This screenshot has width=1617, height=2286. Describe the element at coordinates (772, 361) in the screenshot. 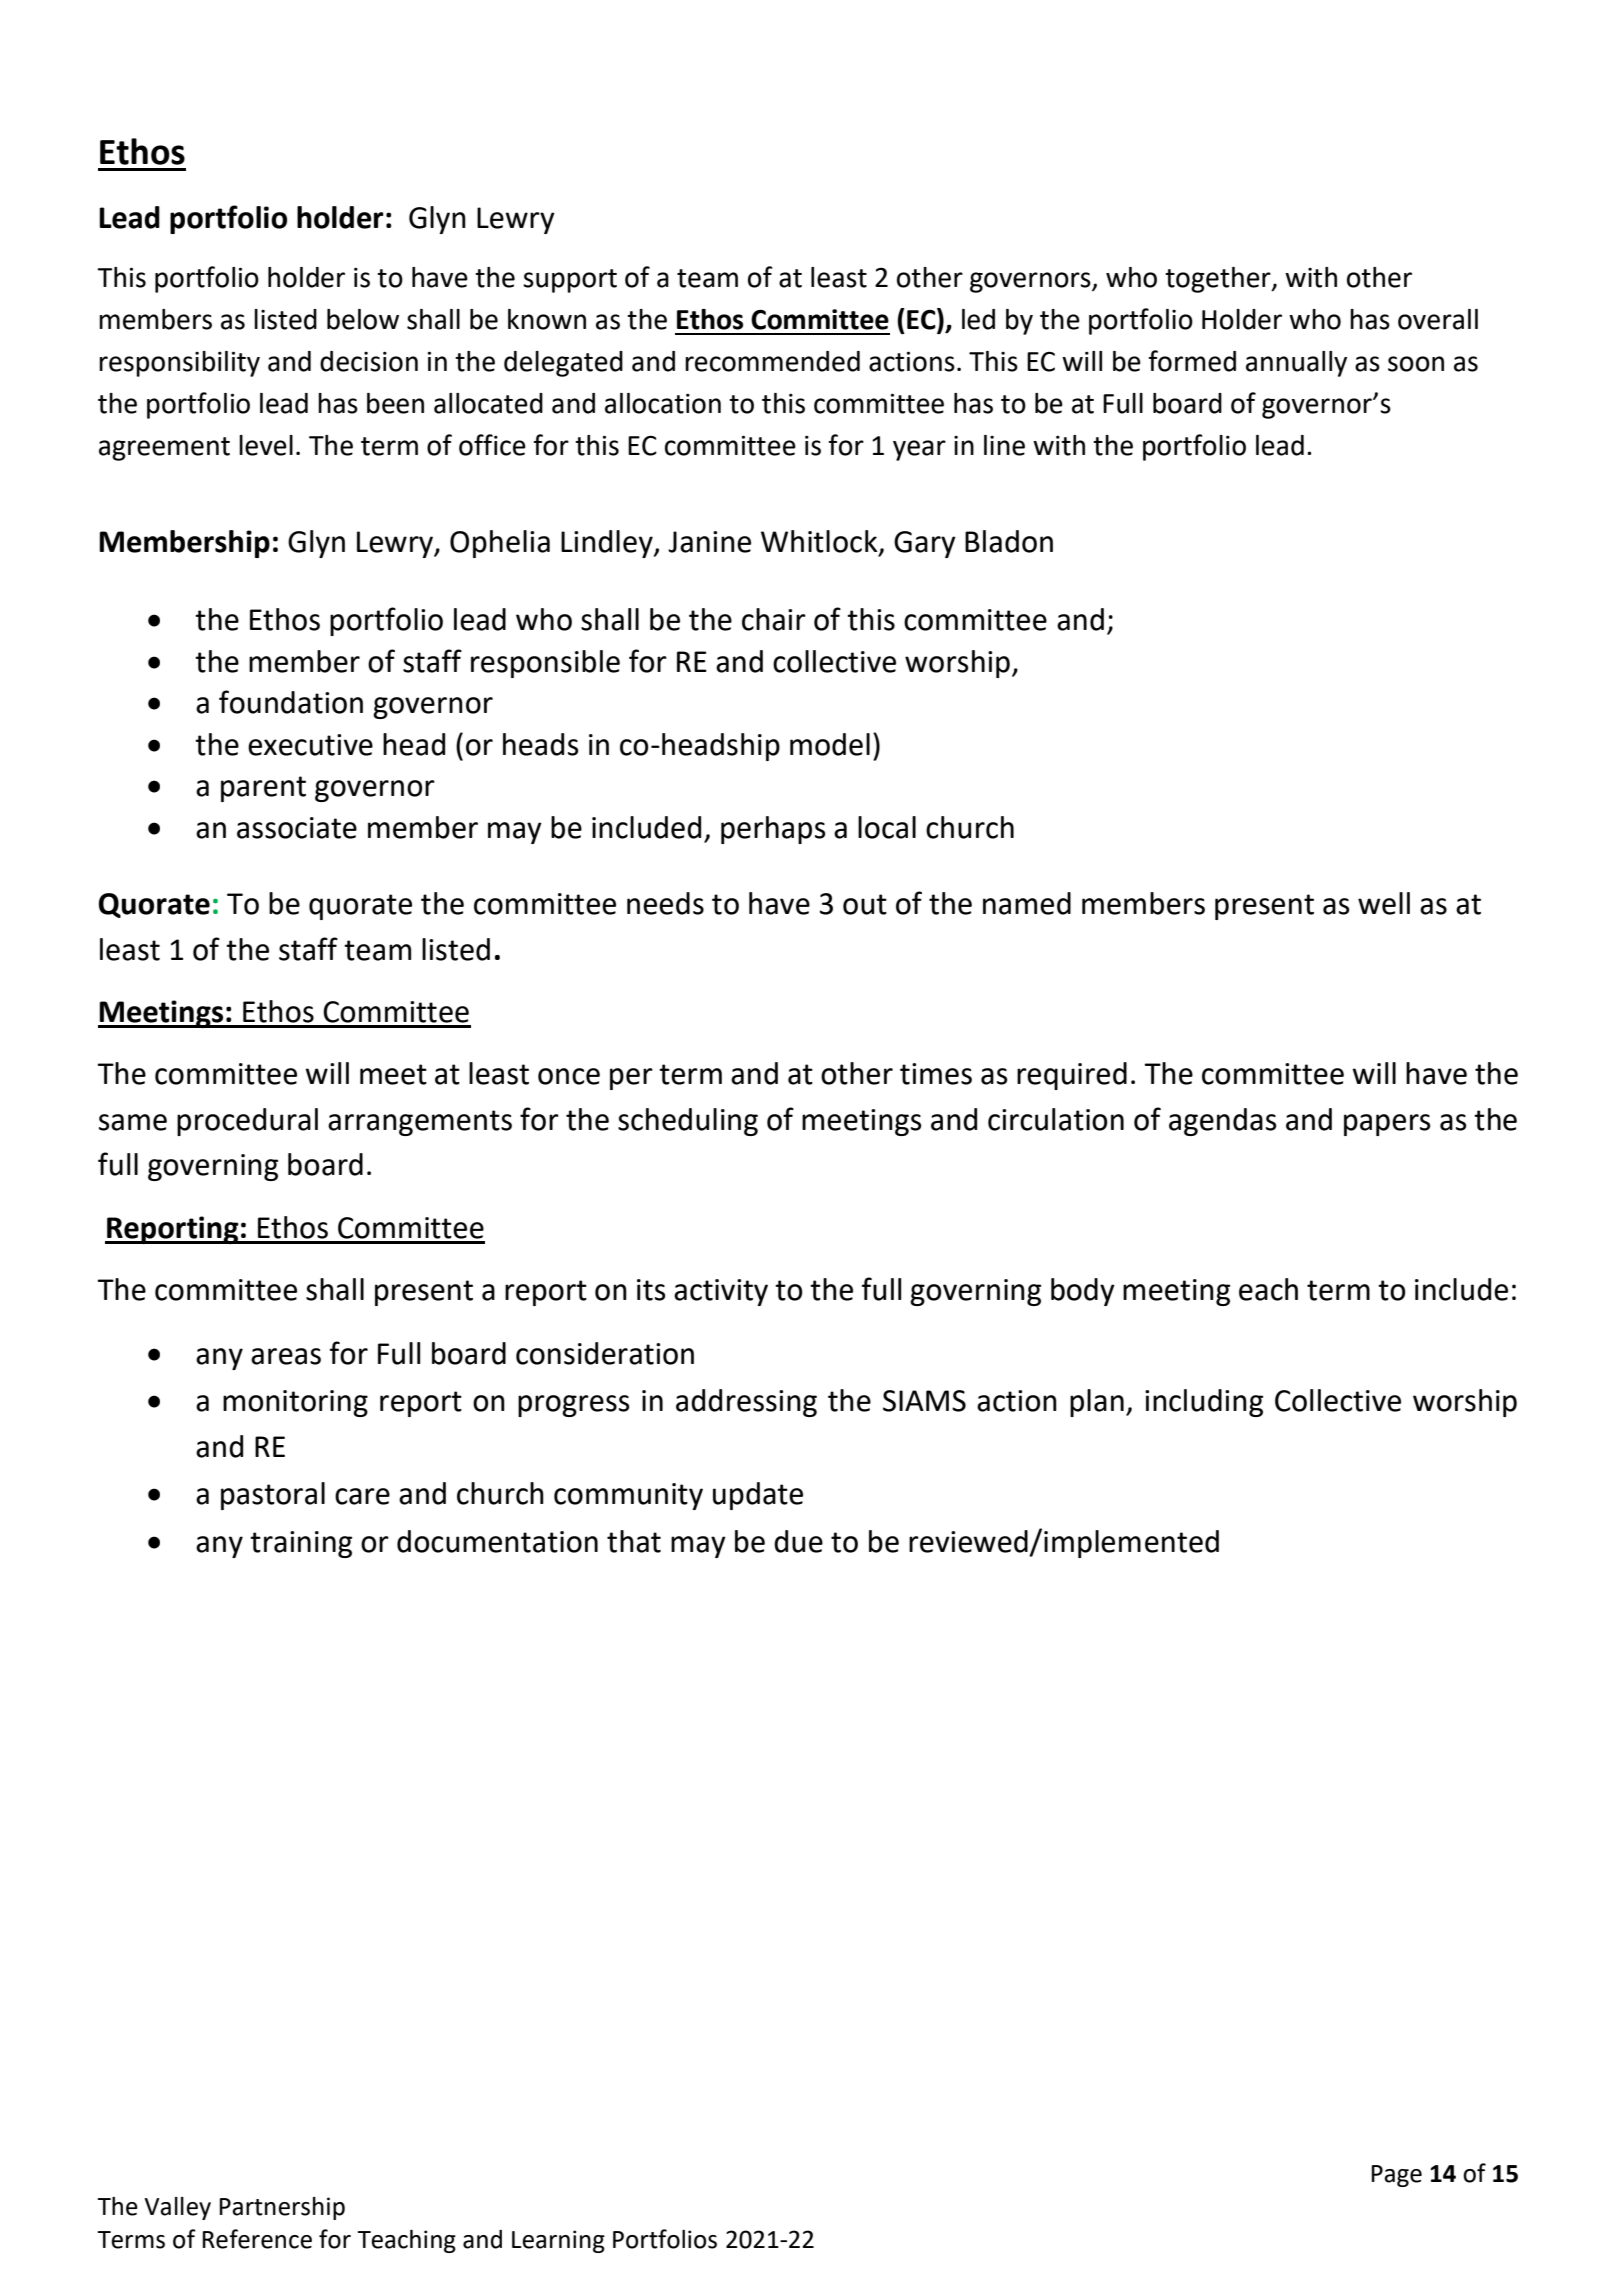

I see `recommended` at that location.
